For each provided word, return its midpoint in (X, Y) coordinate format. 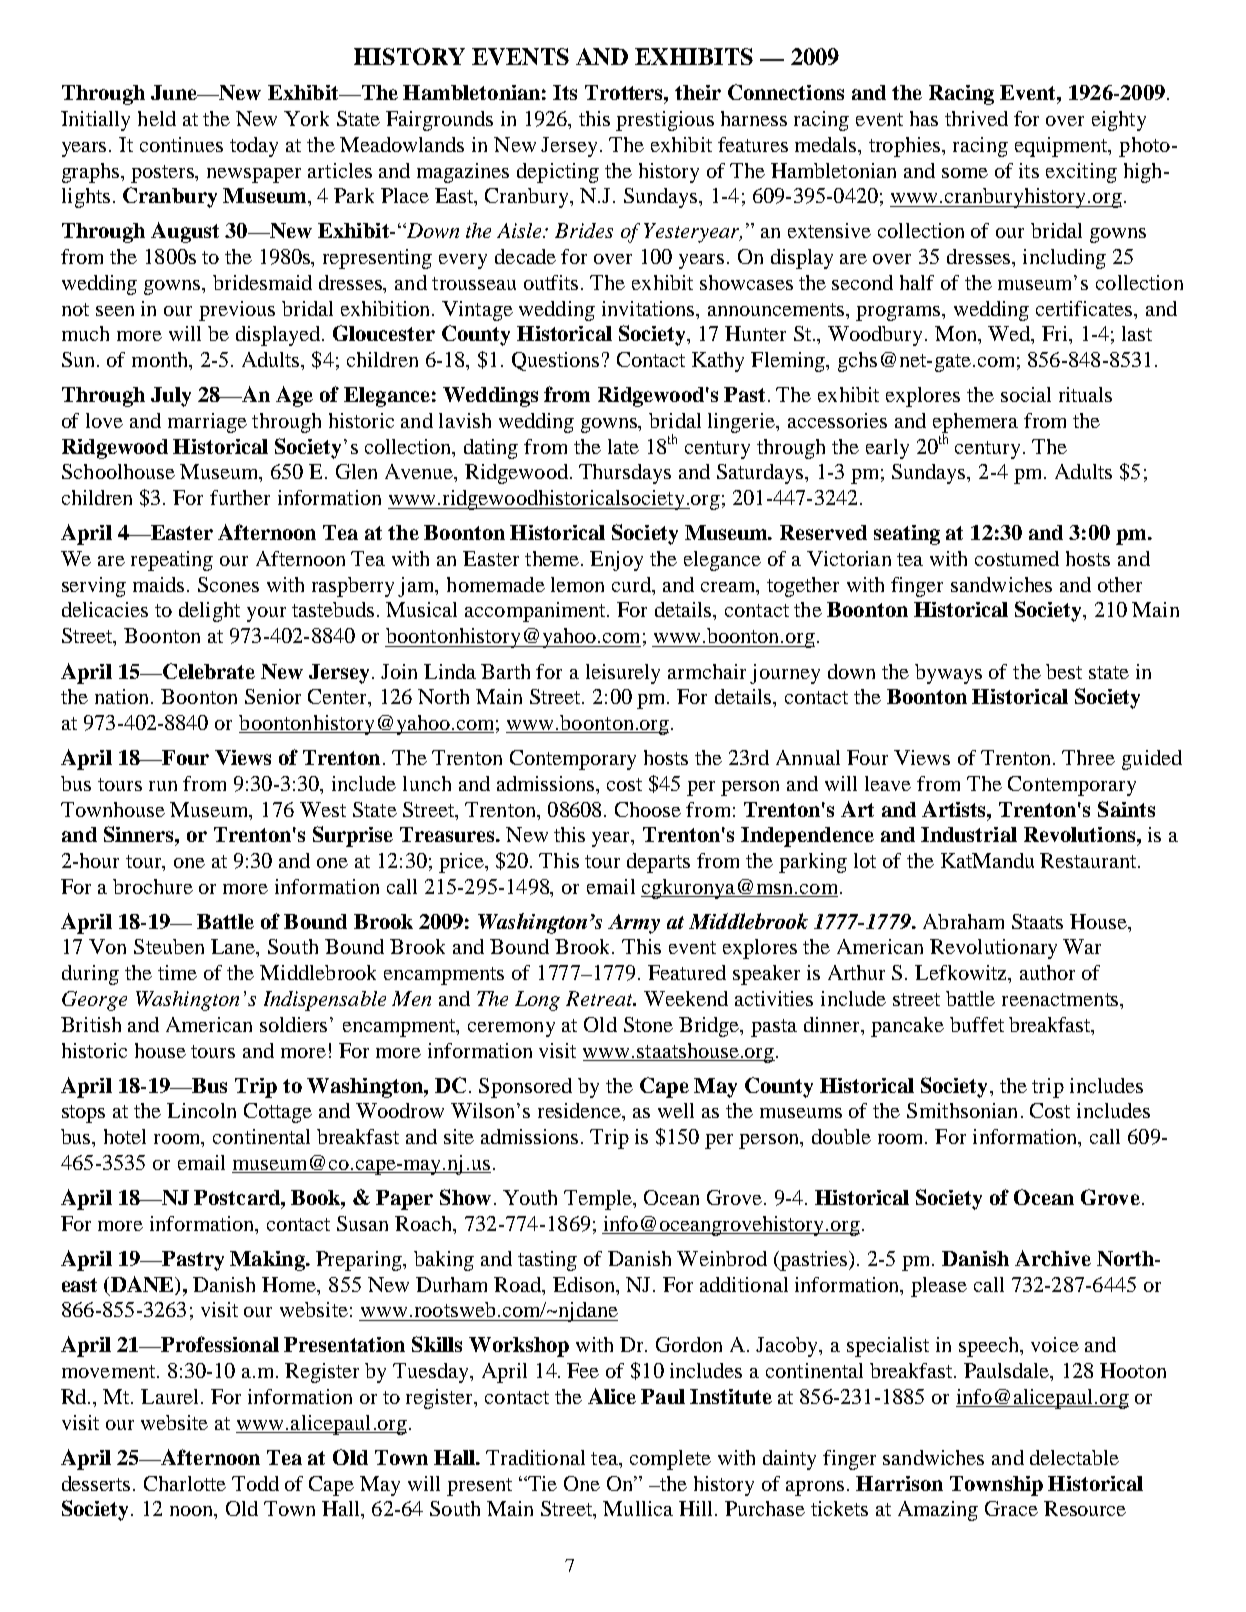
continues (181, 144)
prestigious (665, 121)
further (240, 497)
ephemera (975, 424)
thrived (976, 118)
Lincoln (201, 1110)
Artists (955, 809)
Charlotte (185, 1483)
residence (581, 1112)
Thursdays (625, 474)
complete (670, 1460)
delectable (1074, 1457)
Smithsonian (962, 1110)
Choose (648, 809)
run (163, 786)
